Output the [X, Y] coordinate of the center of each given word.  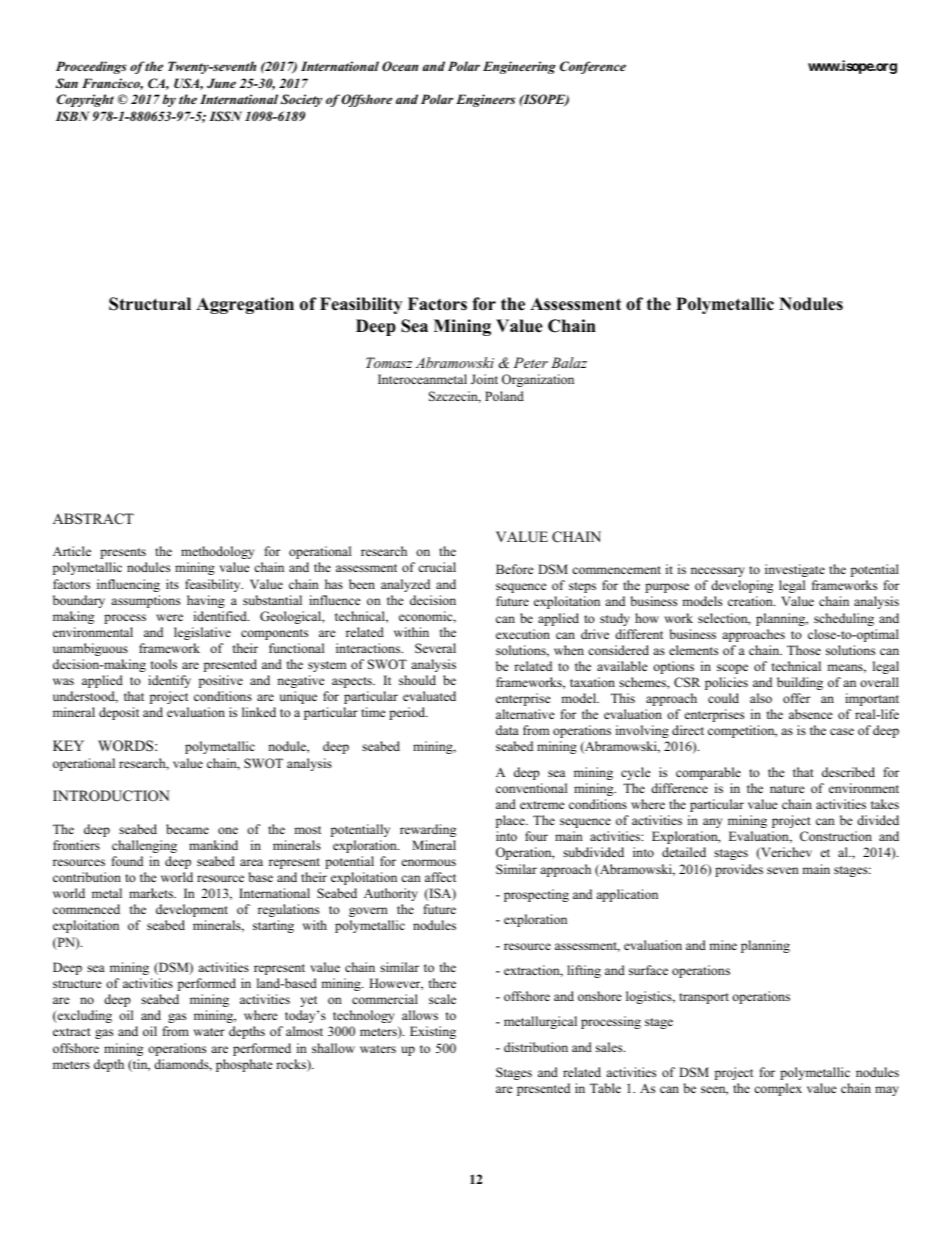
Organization [538, 380]
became [187, 829]
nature [787, 789]
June [221, 83]
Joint [484, 379]
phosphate [244, 1065]
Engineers [485, 100]
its [172, 584]
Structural [150, 304]
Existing [433, 1032]
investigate [795, 570]
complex [778, 1089]
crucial [437, 567]
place [511, 821]
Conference [593, 67]
